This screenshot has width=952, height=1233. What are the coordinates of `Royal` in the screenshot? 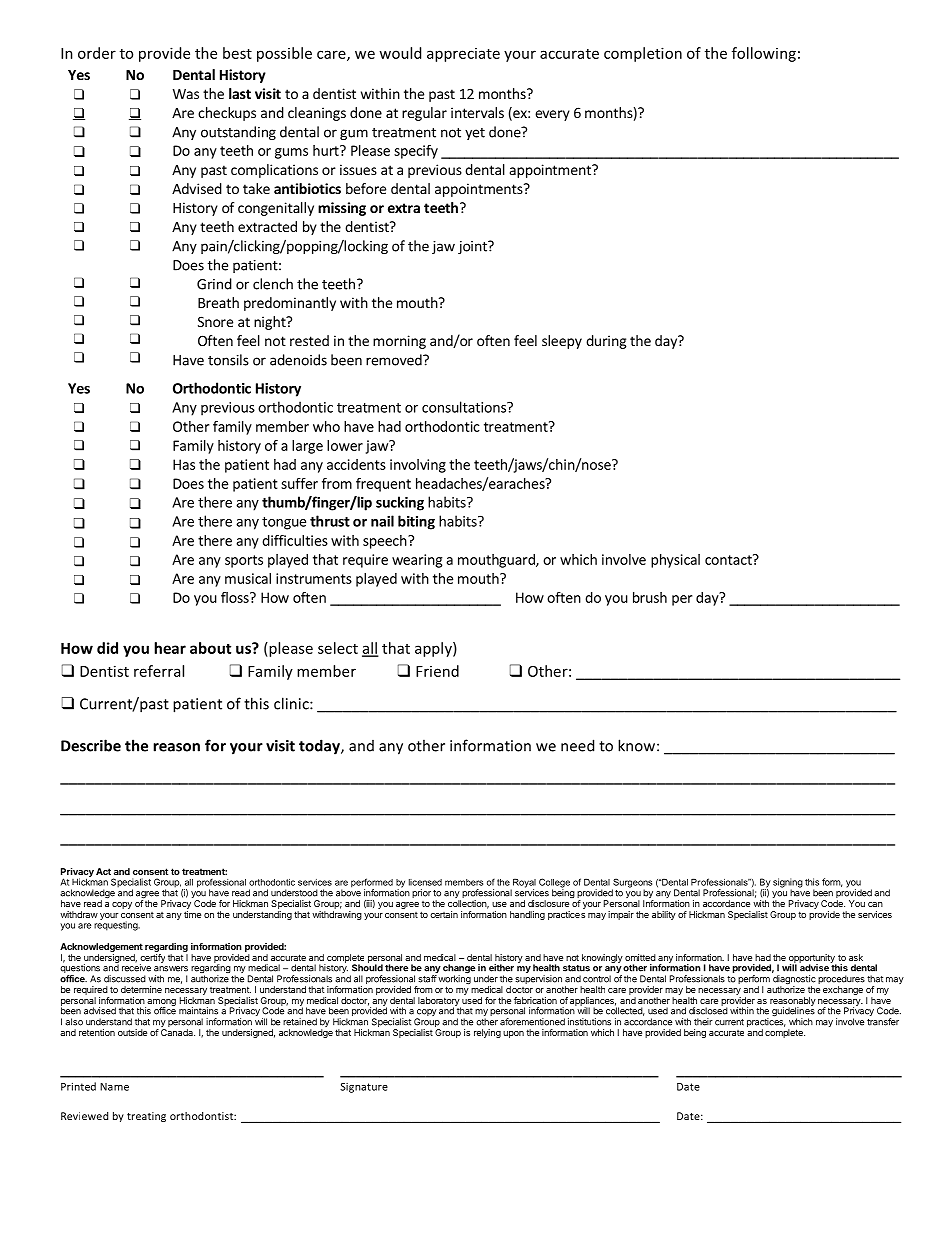 It's located at (523, 884).
